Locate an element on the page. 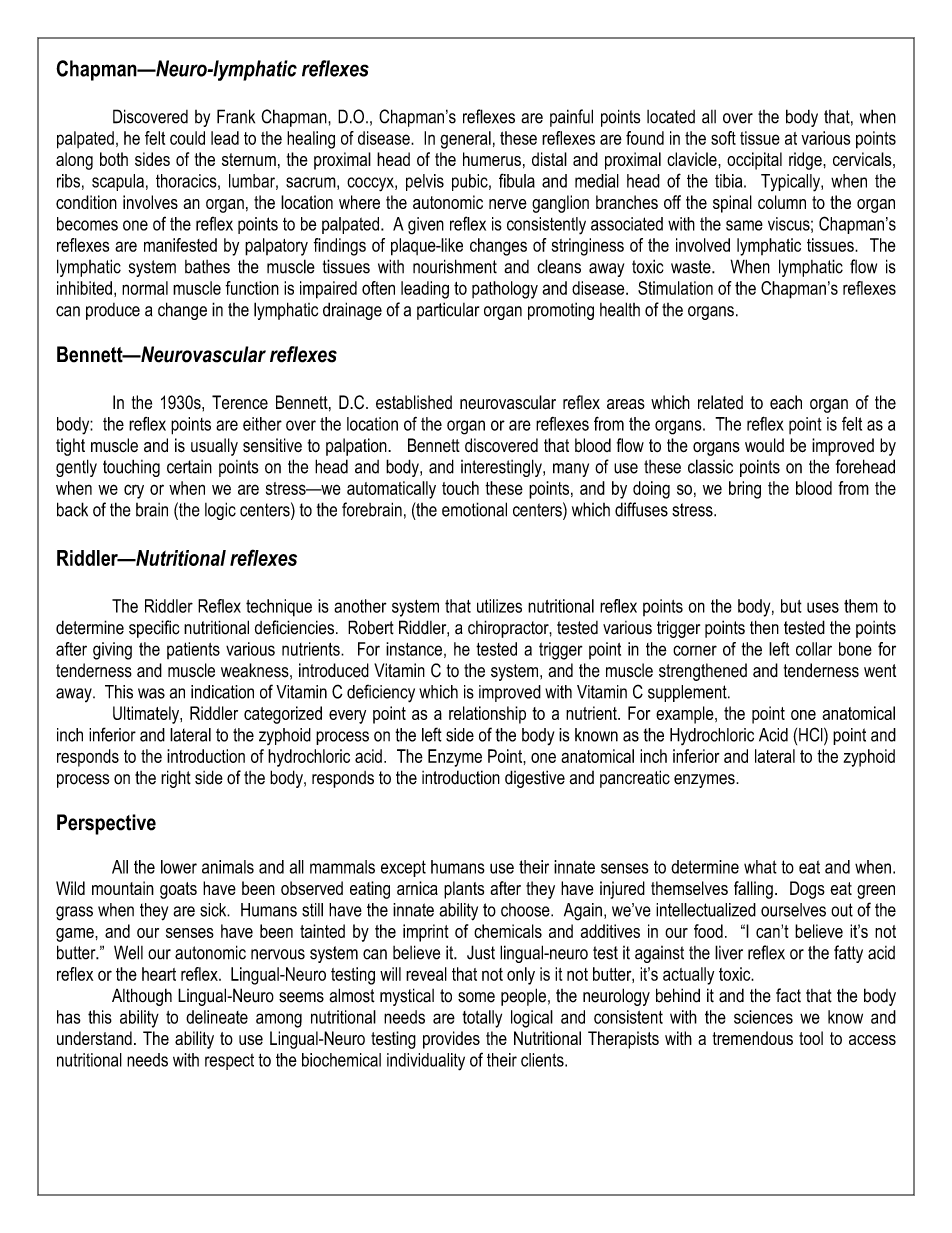 The height and width of the image is (1233, 952). could is located at coordinates (187, 138).
